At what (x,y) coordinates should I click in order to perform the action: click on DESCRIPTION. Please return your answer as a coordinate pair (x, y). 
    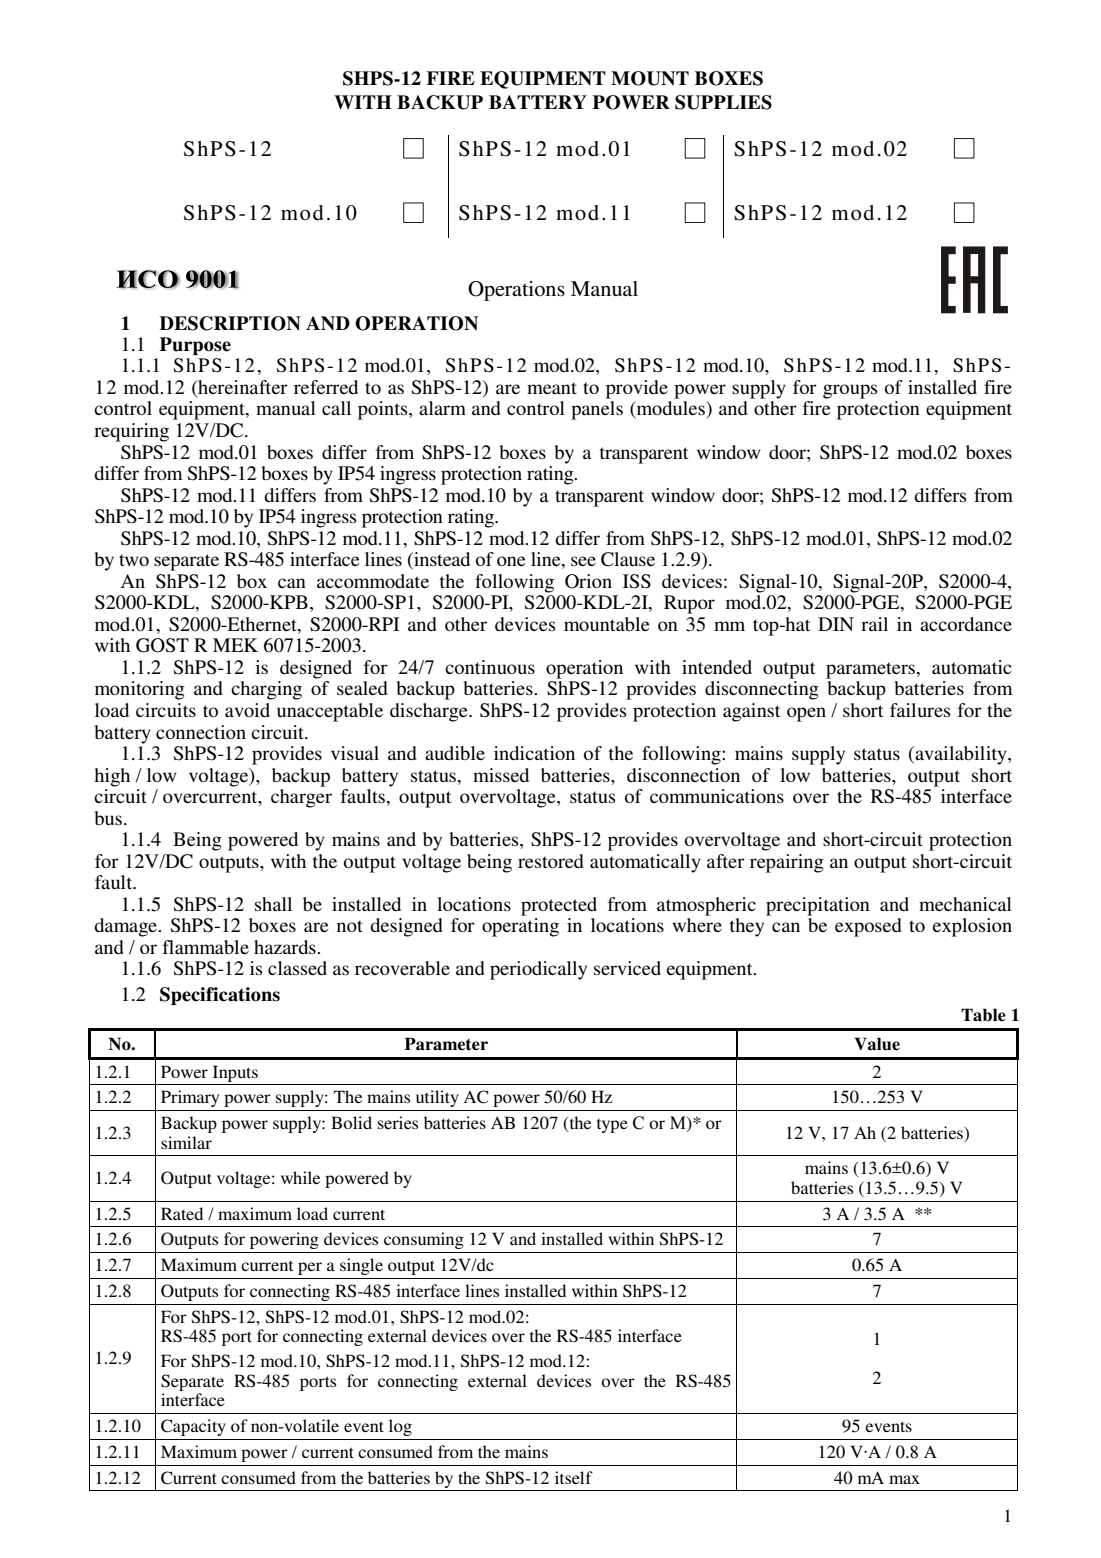
    Looking at the image, I should click on (230, 323).
